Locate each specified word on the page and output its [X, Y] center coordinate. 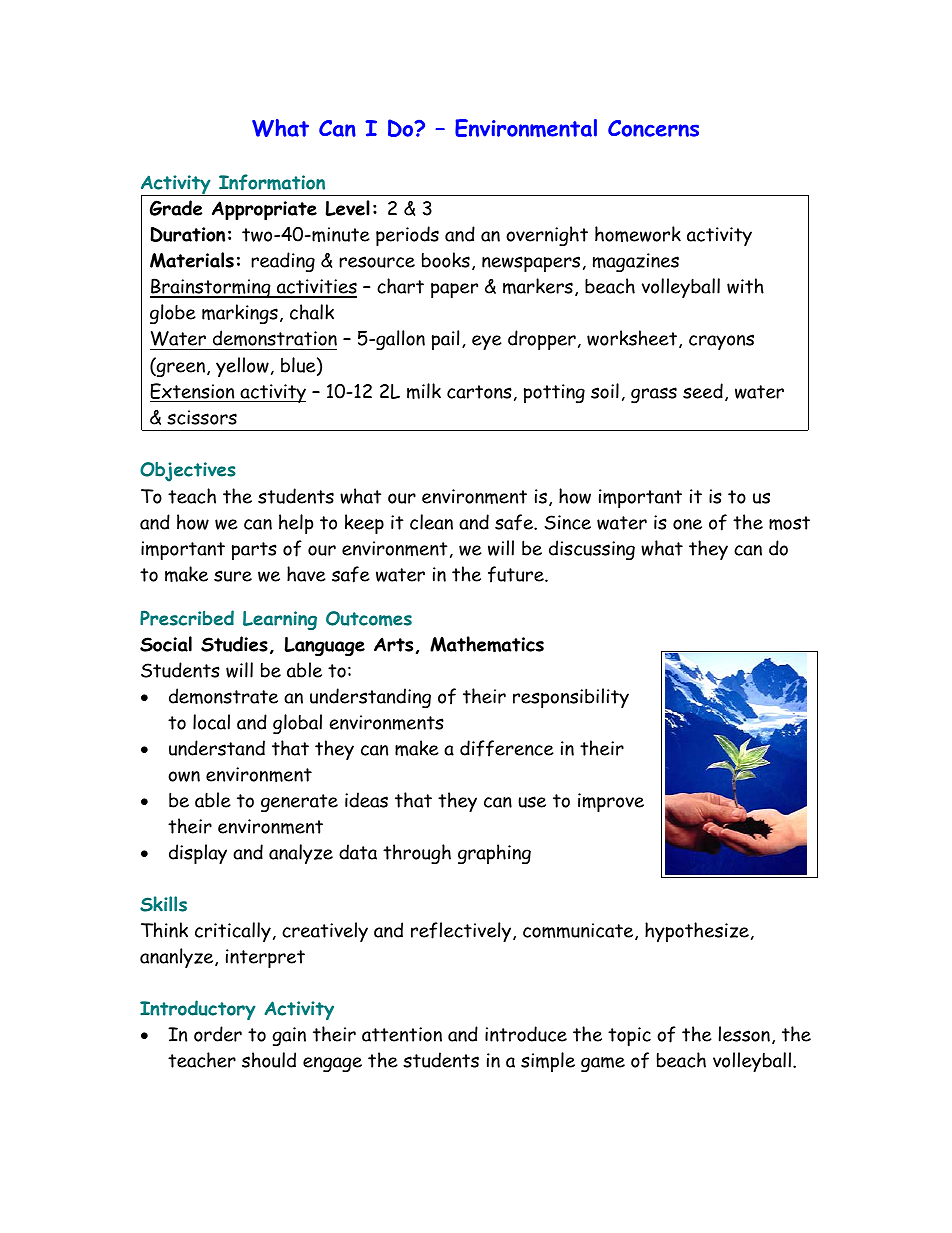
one [687, 524]
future [517, 574]
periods [407, 236]
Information [272, 182]
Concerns [653, 128]
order [218, 1034]
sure [233, 576]
